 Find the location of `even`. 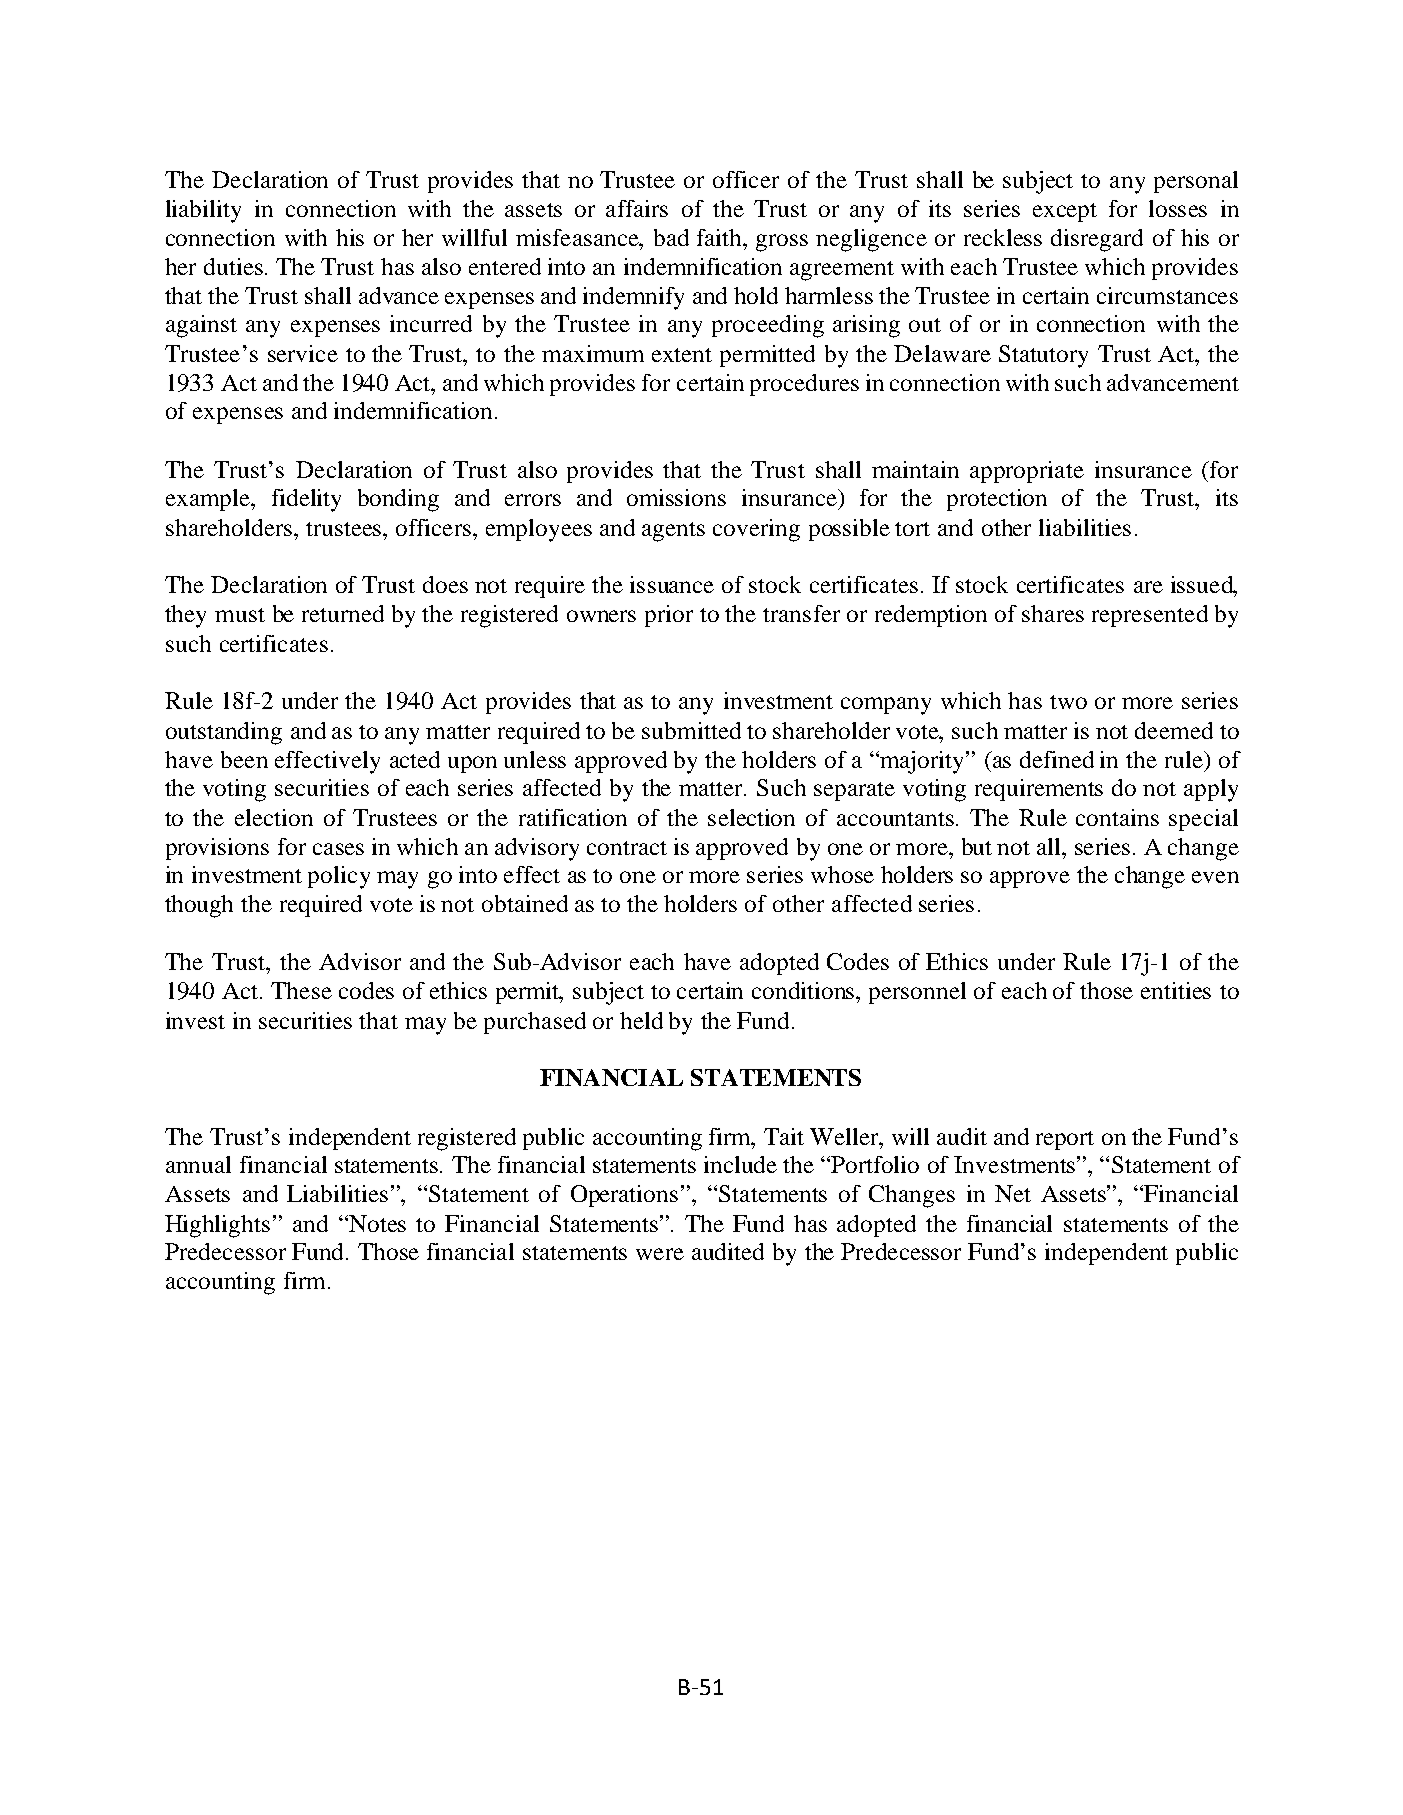

even is located at coordinates (1215, 877).
